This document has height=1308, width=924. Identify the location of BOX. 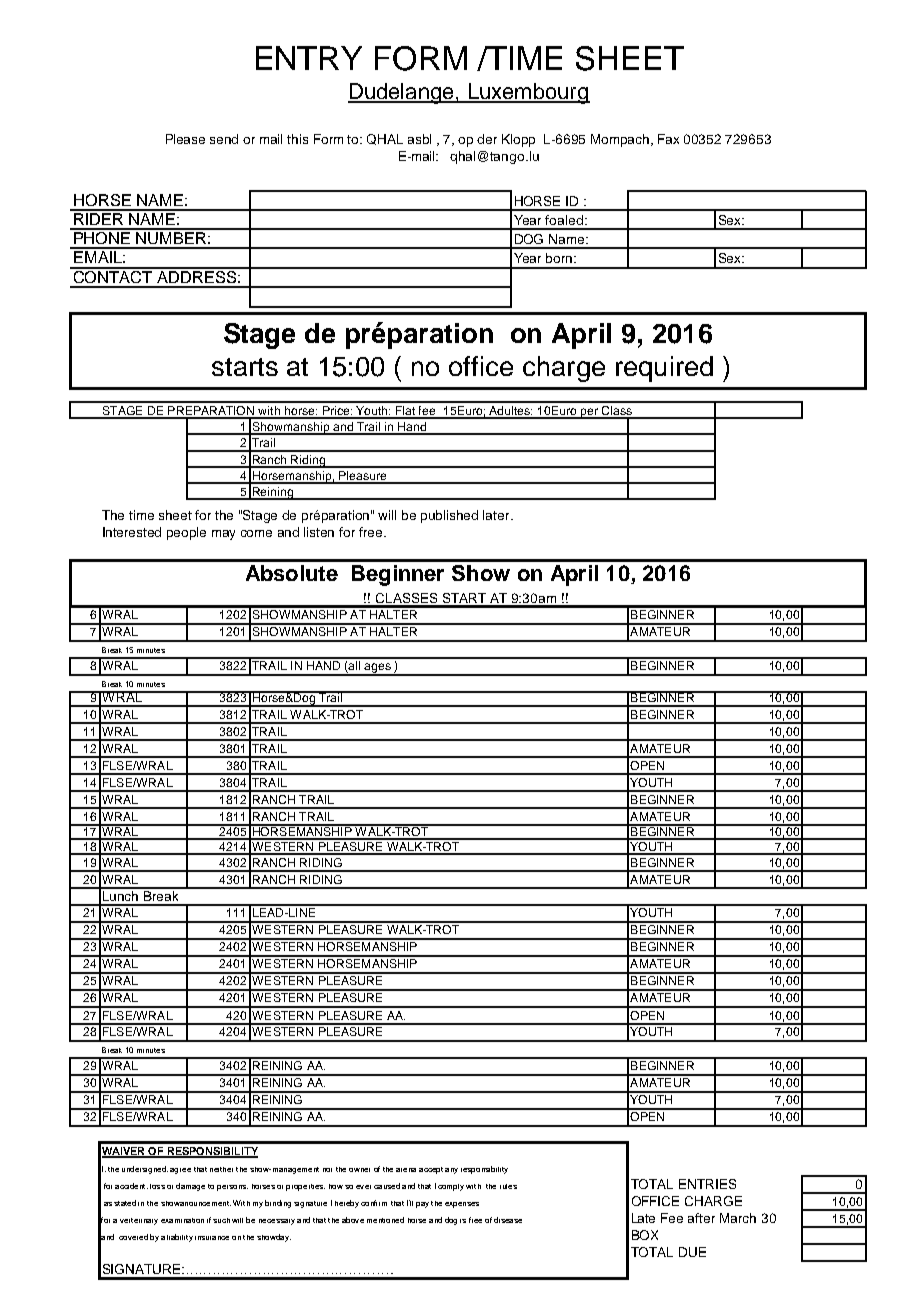
(645, 1235).
